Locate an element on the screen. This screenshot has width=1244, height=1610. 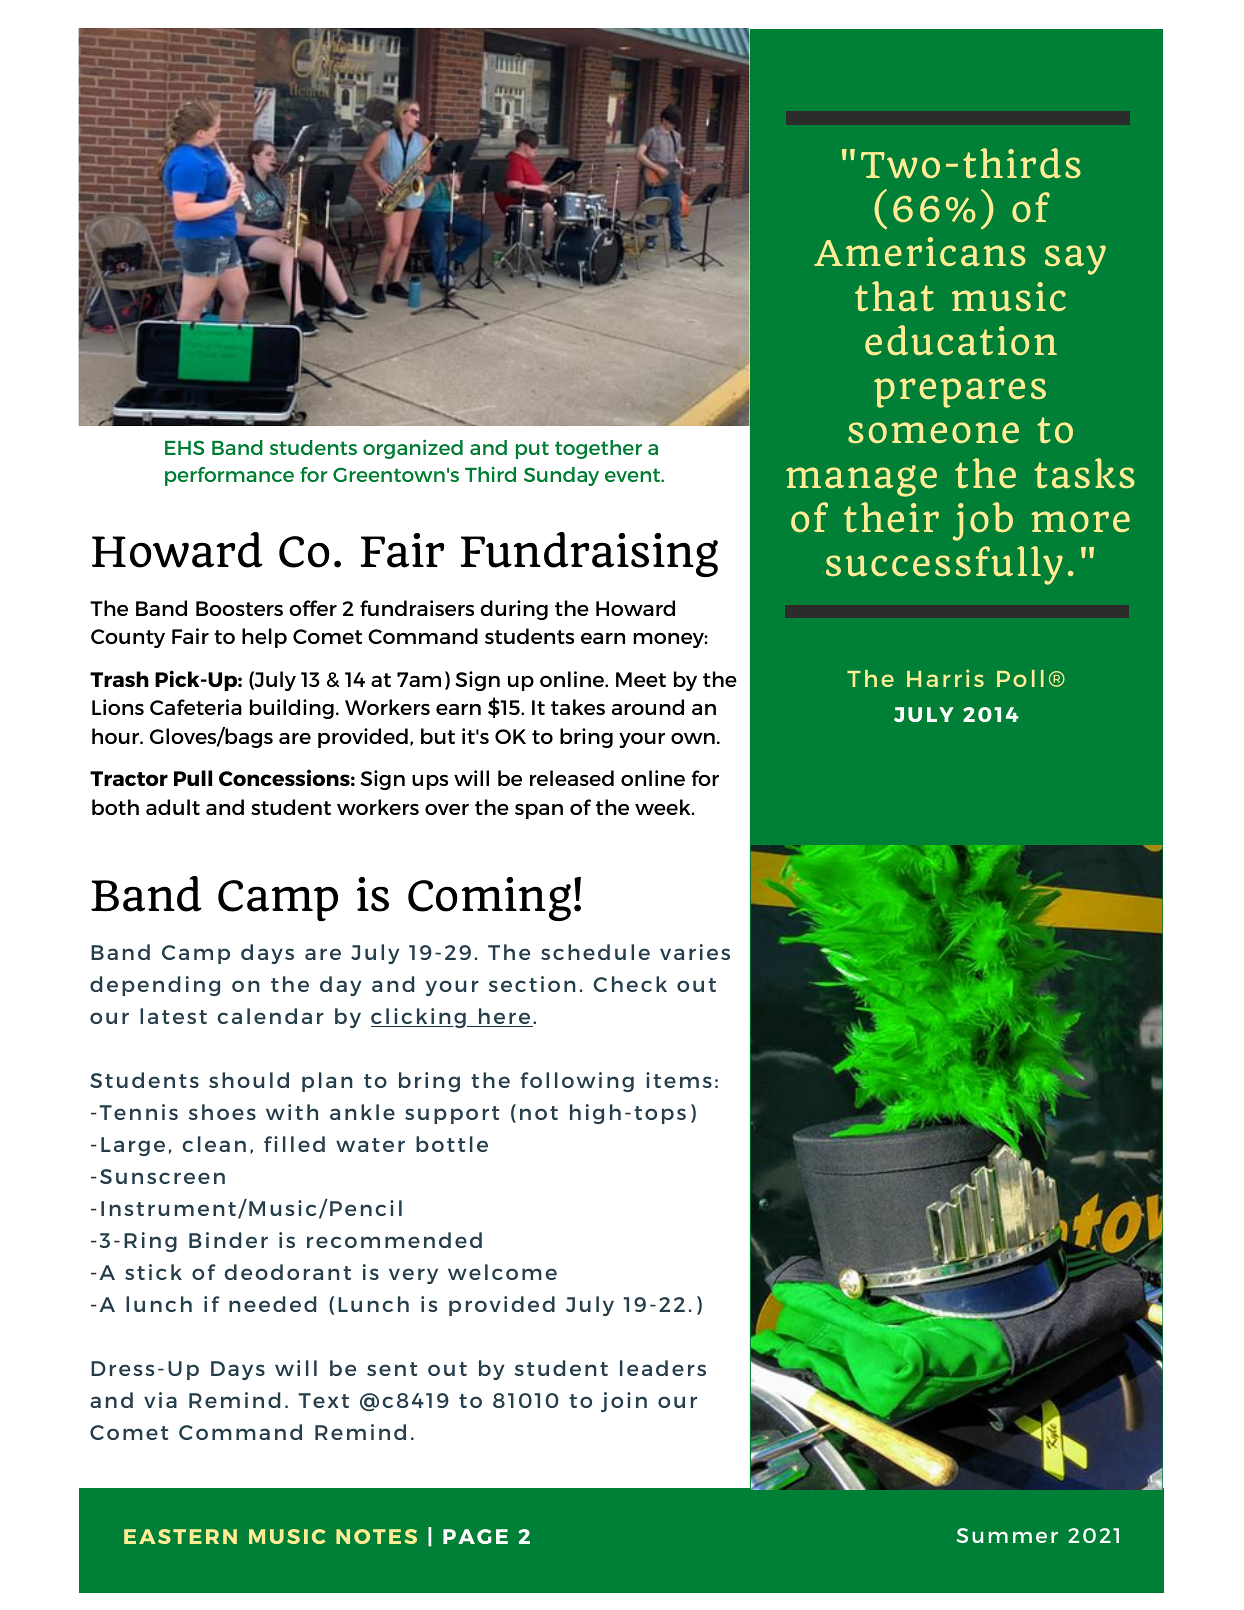
Pull is located at coordinates (193, 778).
